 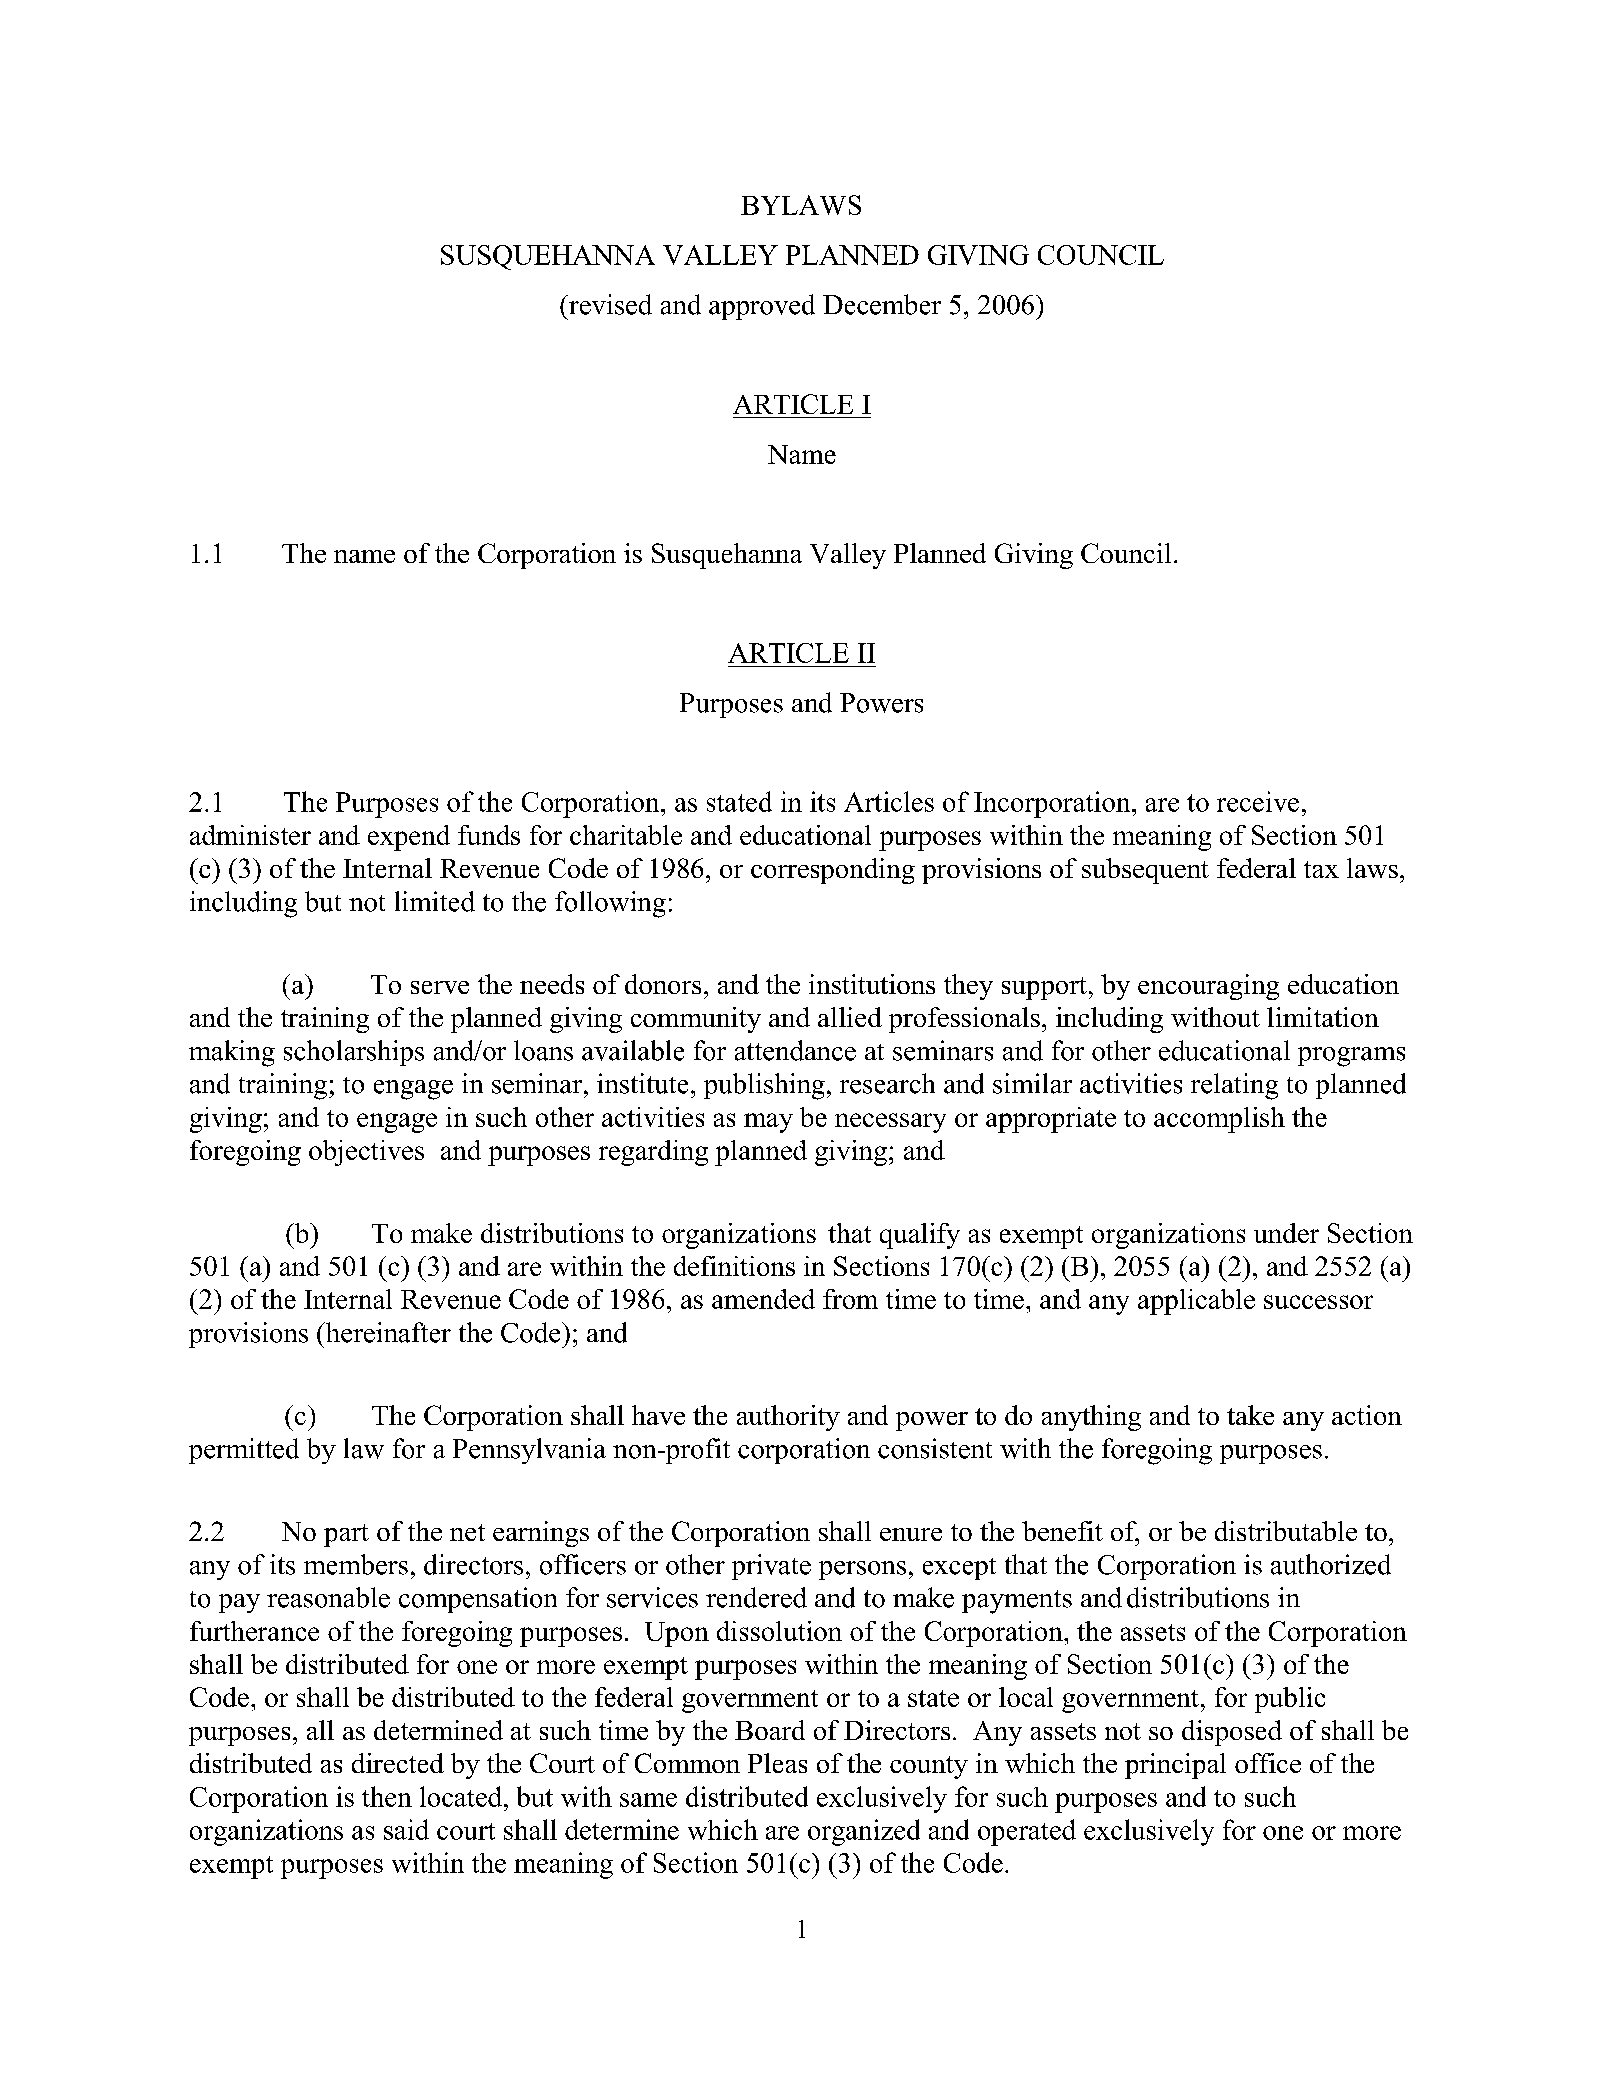 What do you see at coordinates (762, 307) in the document?
I see `approved` at bounding box center [762, 307].
